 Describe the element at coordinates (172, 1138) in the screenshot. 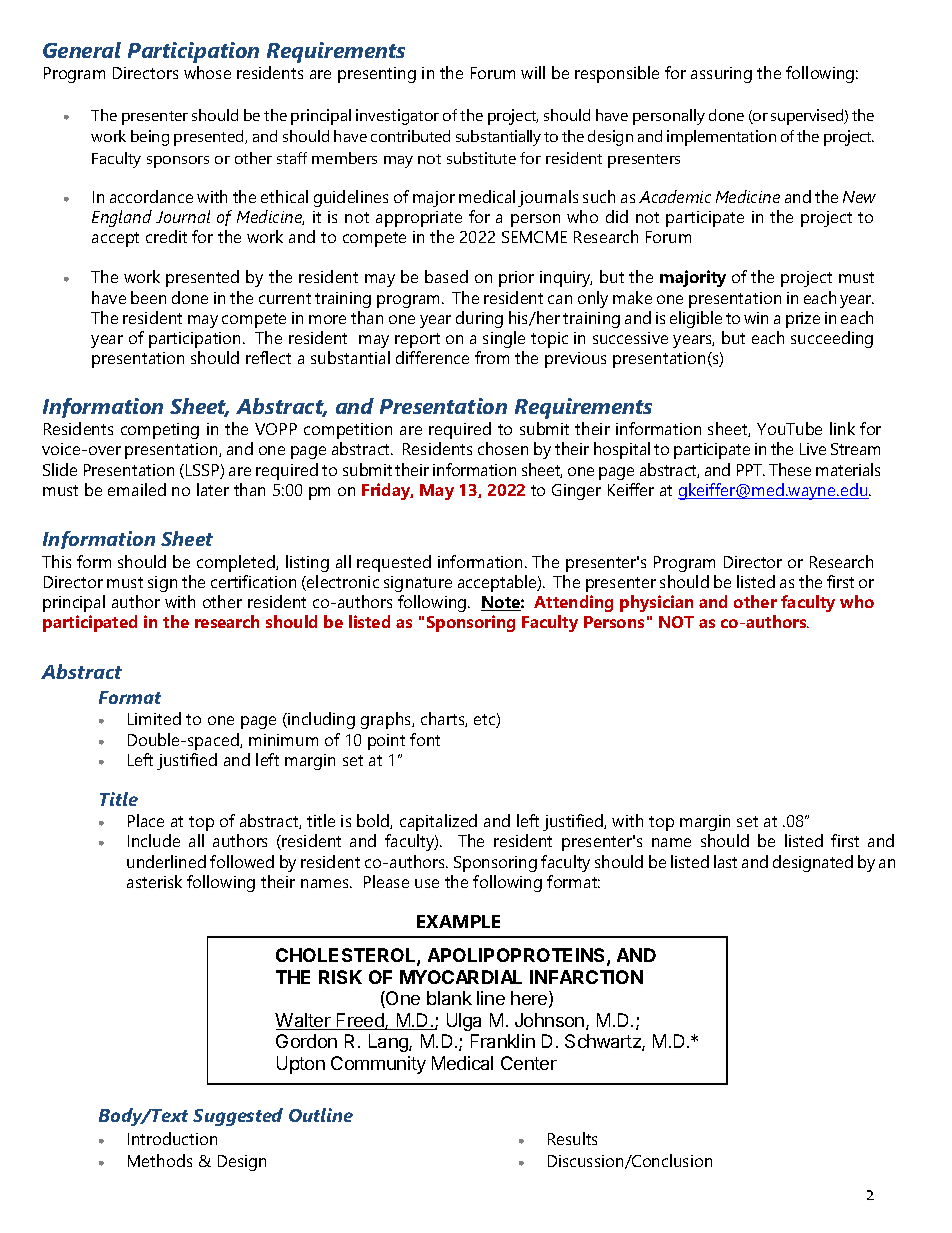

I see `Introduction` at that location.
